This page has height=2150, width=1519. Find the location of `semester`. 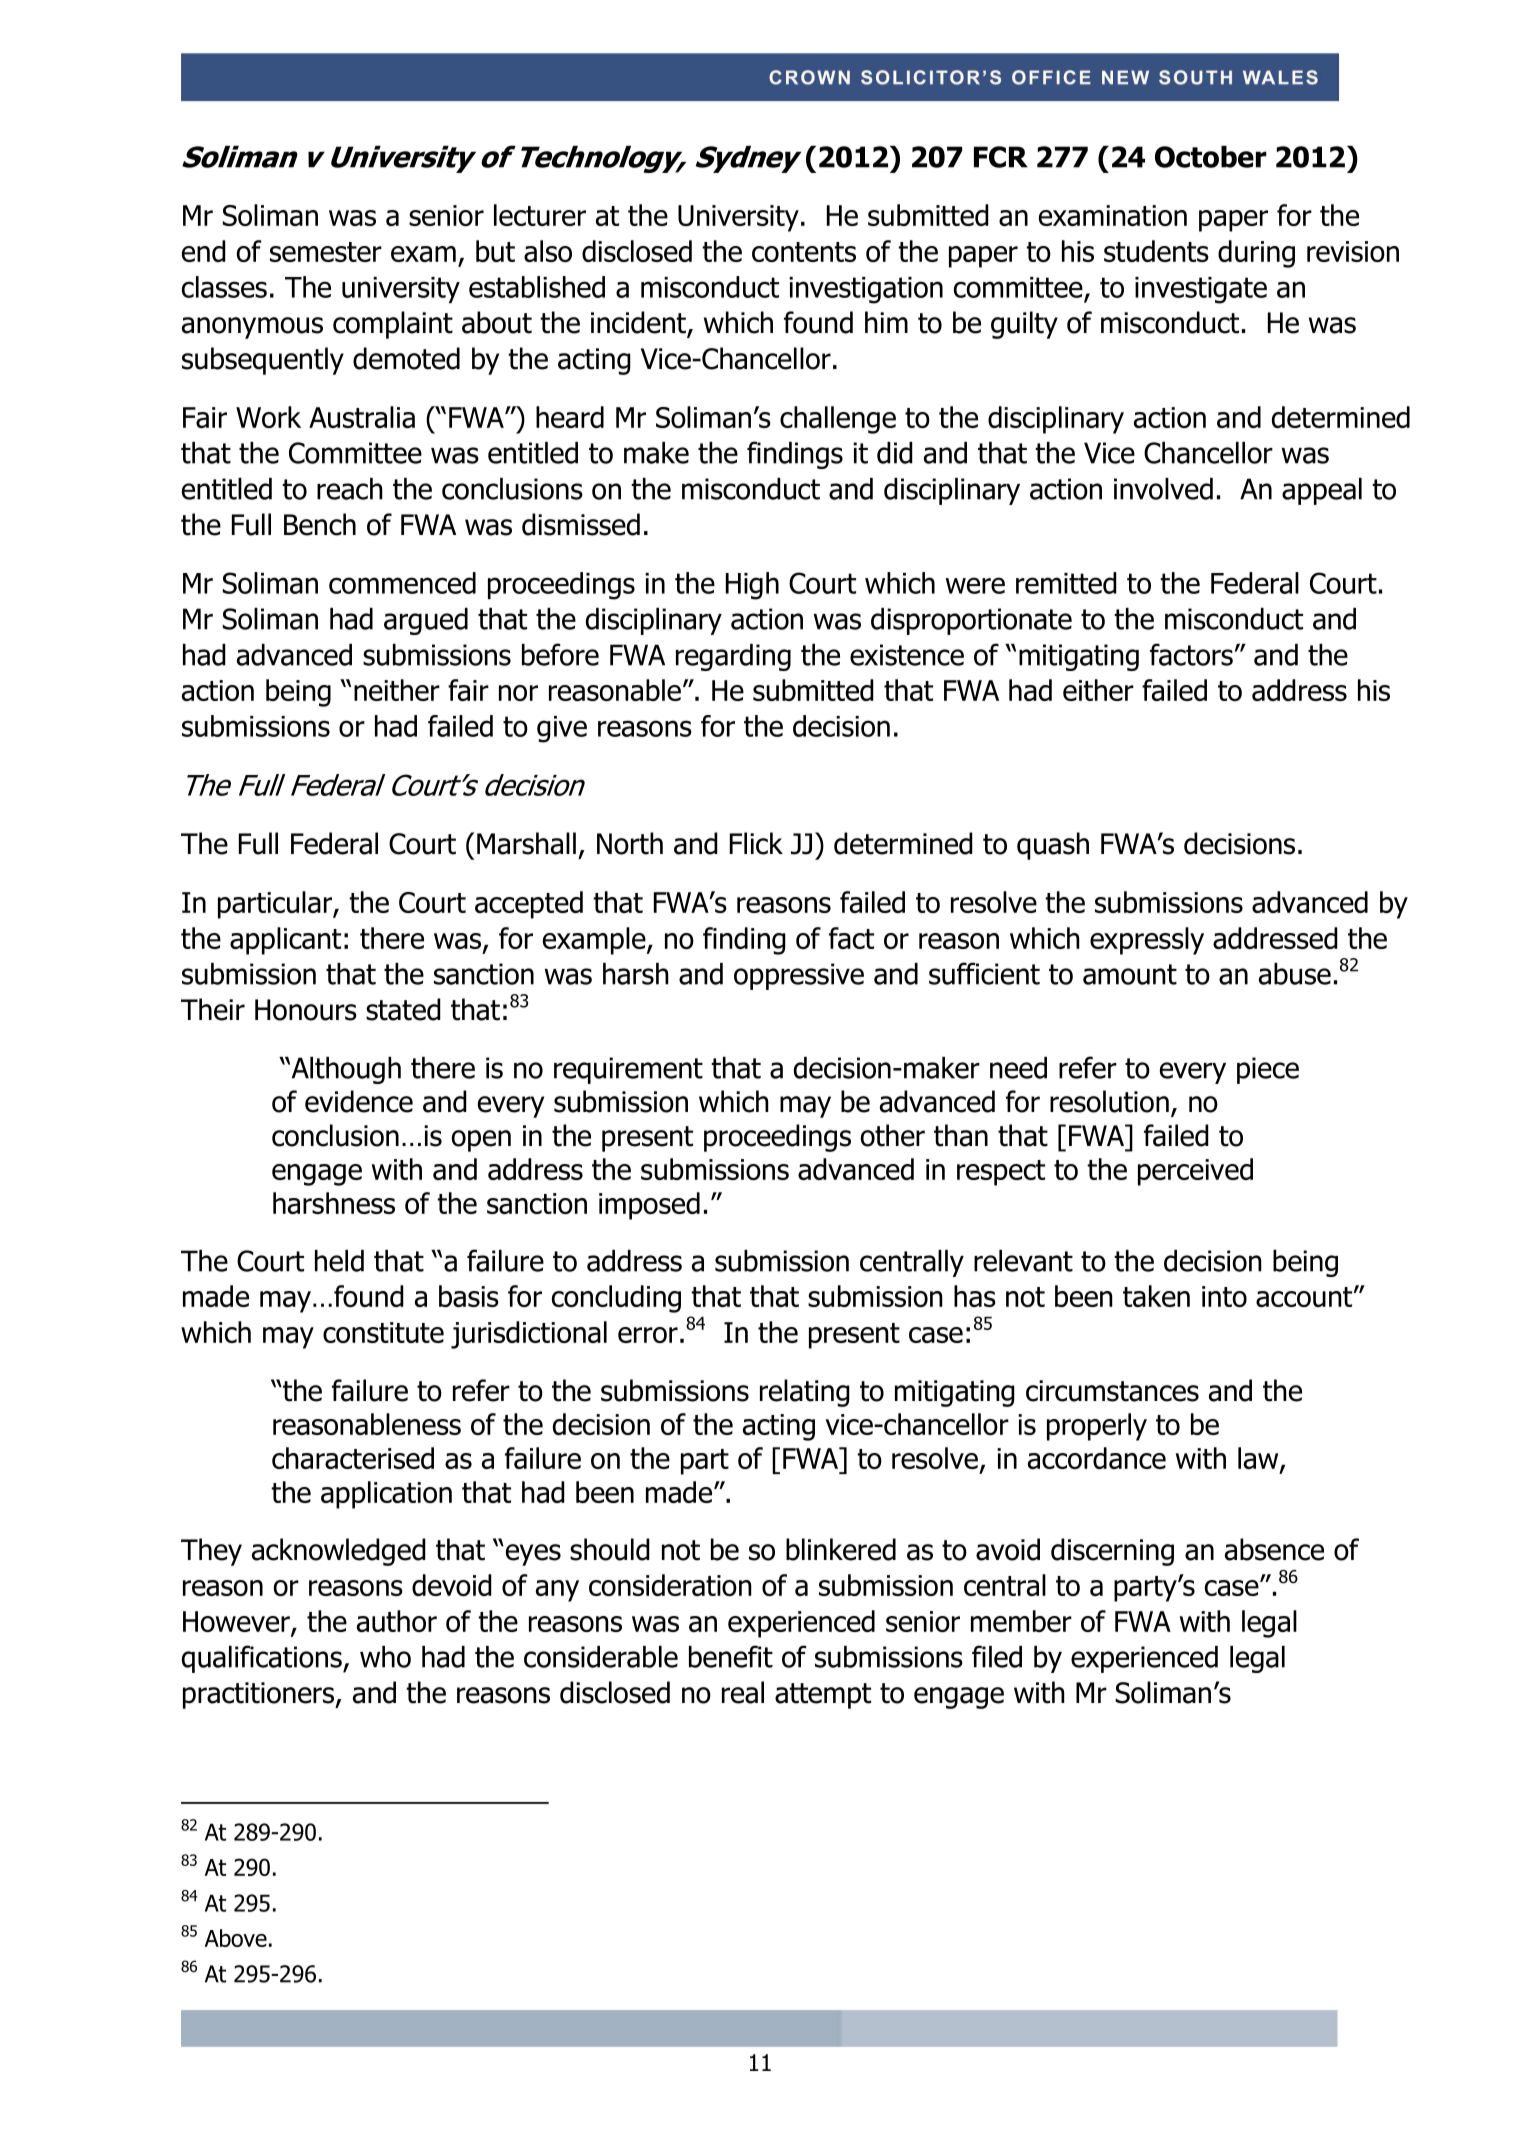

semester is located at coordinates (326, 252).
